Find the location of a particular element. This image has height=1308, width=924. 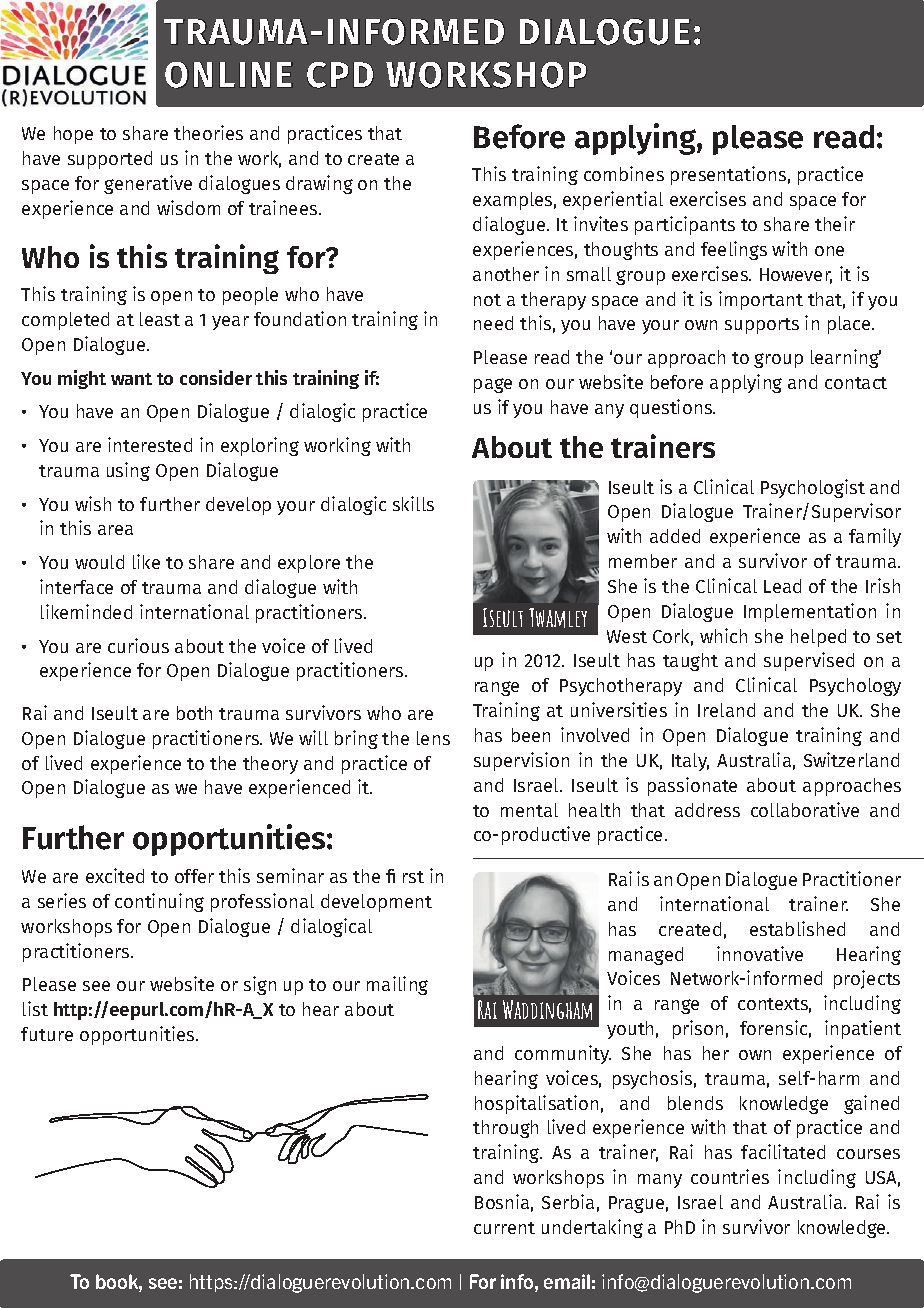

current is located at coordinates (504, 1228).
